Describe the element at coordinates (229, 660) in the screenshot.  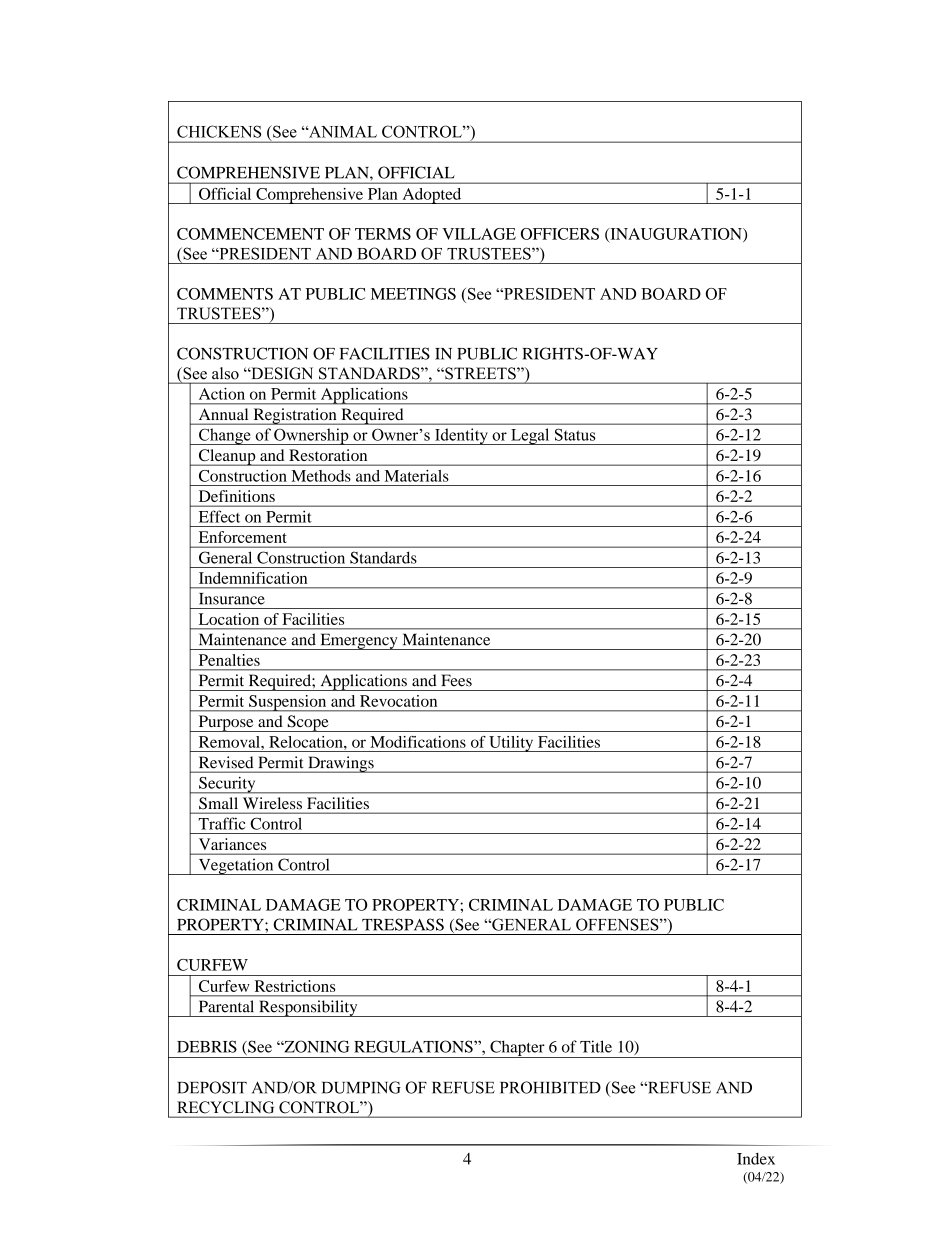
I see `Penalties` at that location.
